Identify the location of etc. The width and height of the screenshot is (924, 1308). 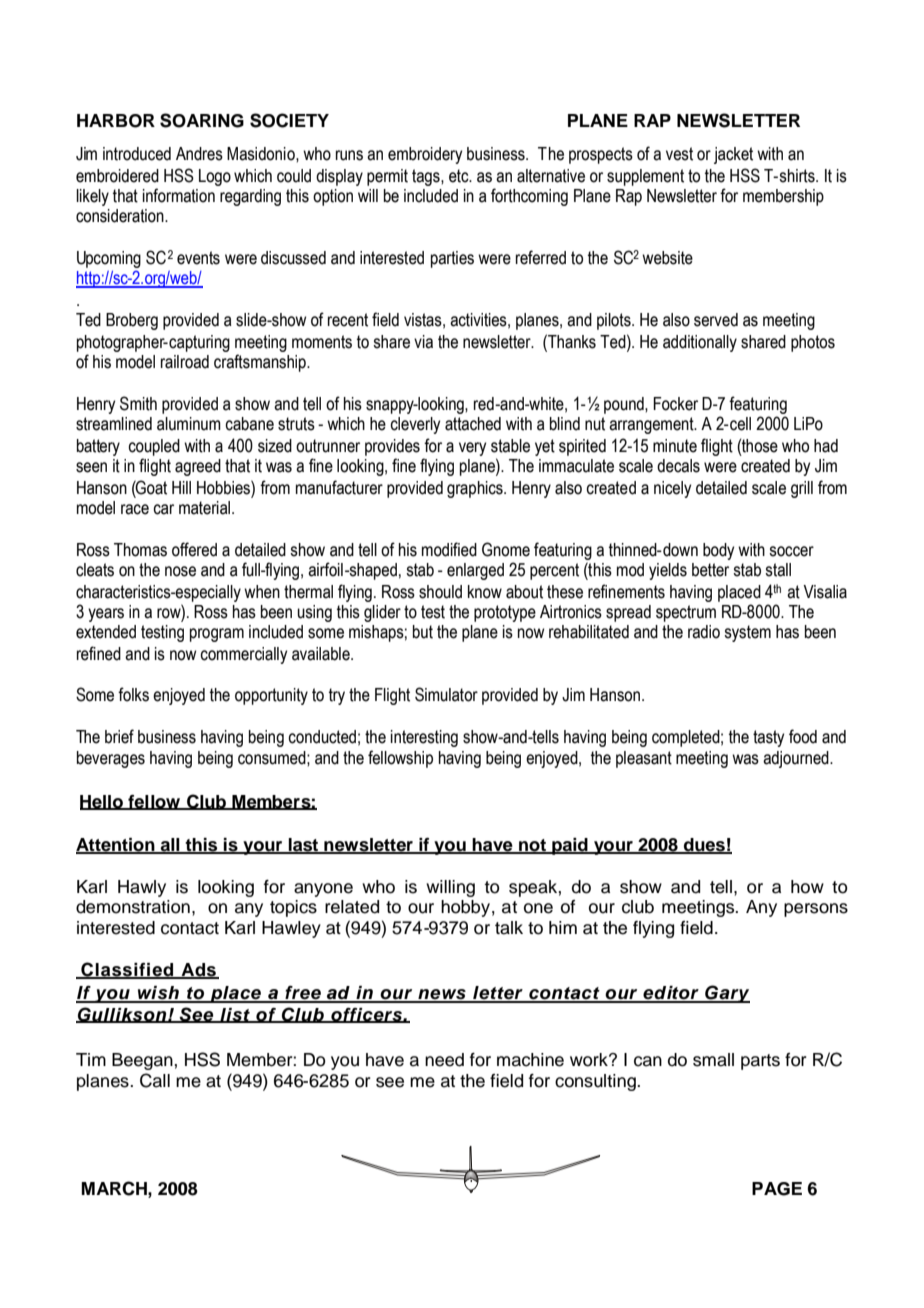
(460, 176).
